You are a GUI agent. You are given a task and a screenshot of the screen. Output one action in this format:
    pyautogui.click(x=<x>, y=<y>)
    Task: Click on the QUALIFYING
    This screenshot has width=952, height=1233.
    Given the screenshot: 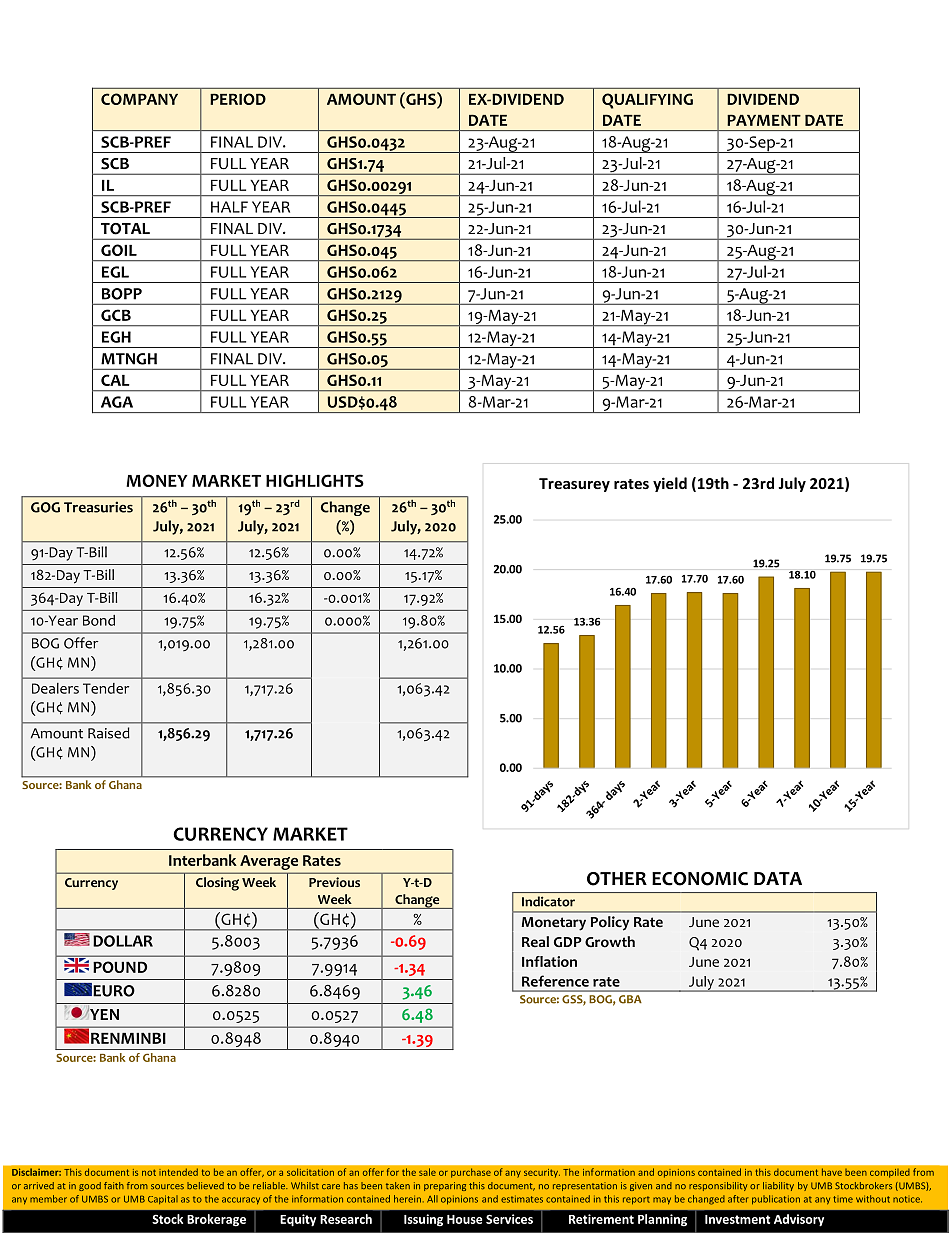 What is the action you would take?
    pyautogui.click(x=647, y=101)
